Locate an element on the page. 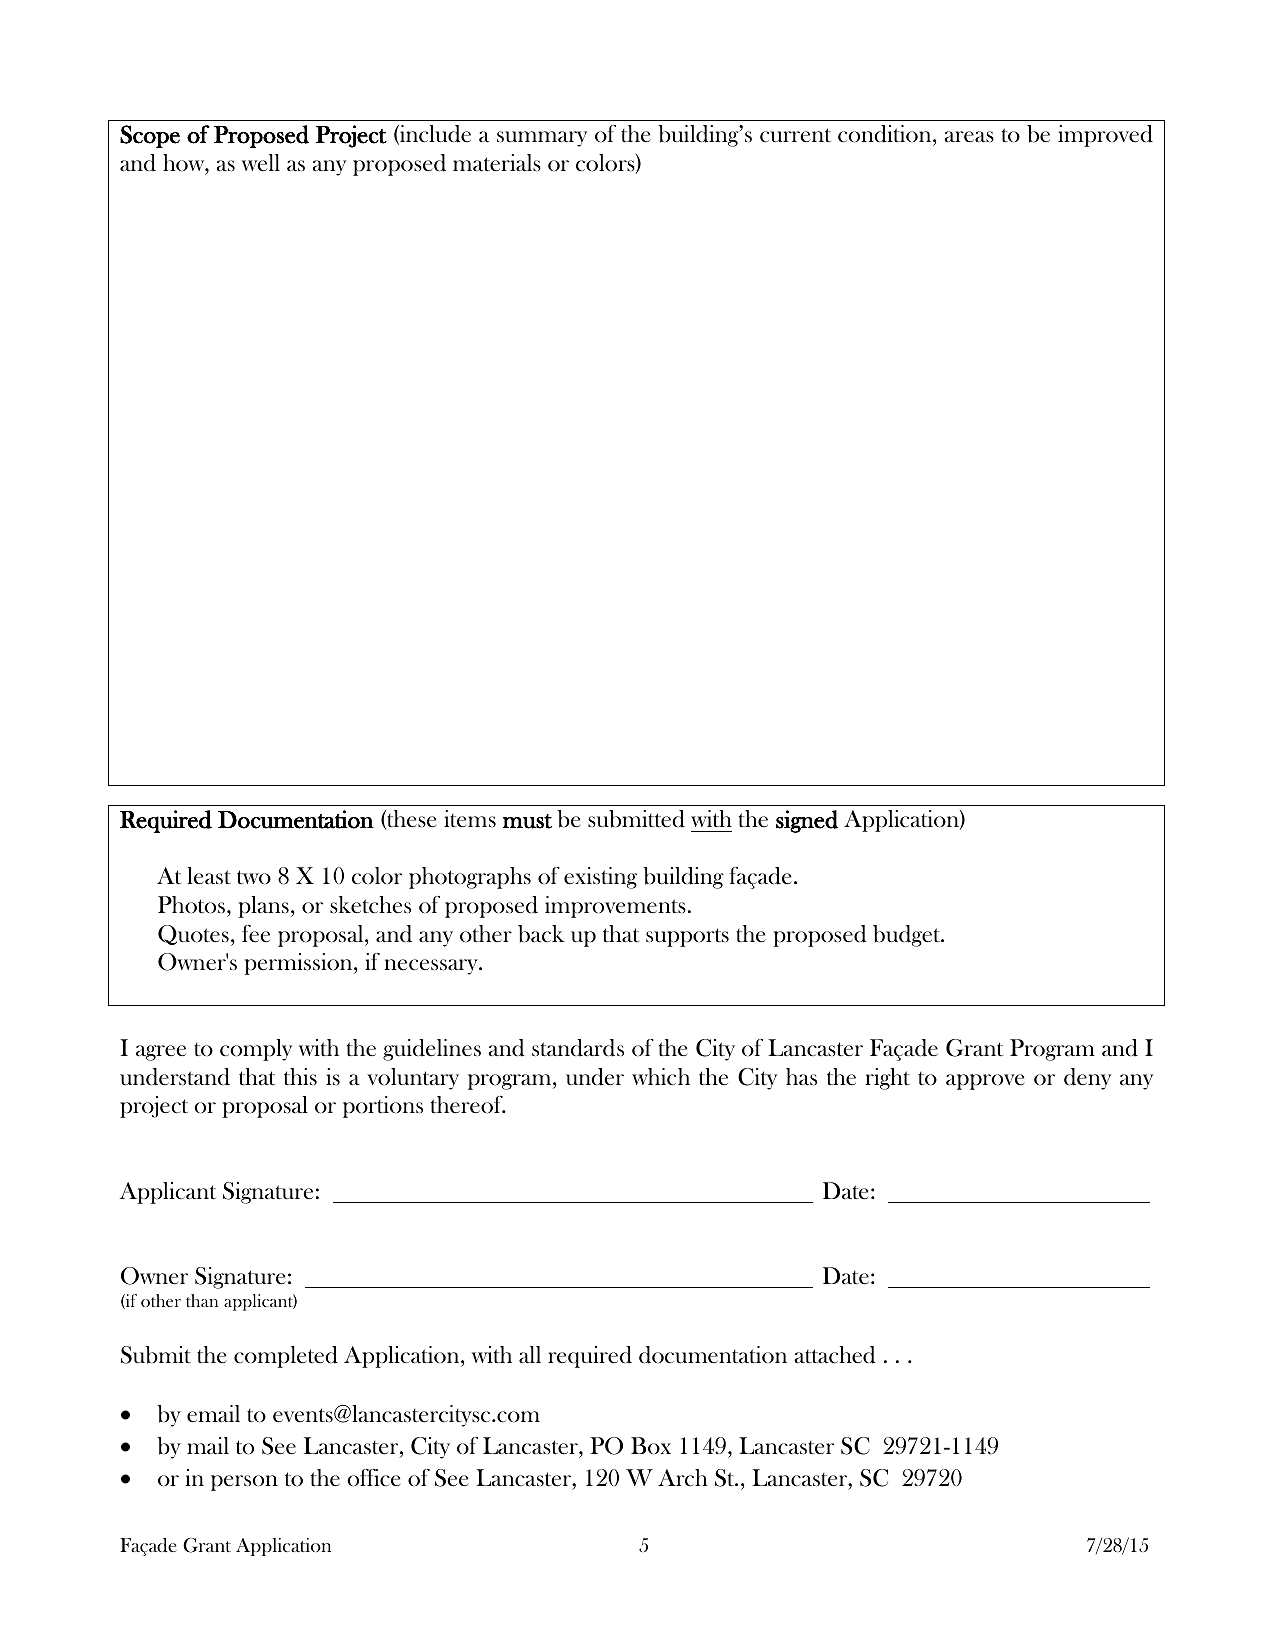 The width and height of the page is (1273, 1648). two is located at coordinates (254, 877).
